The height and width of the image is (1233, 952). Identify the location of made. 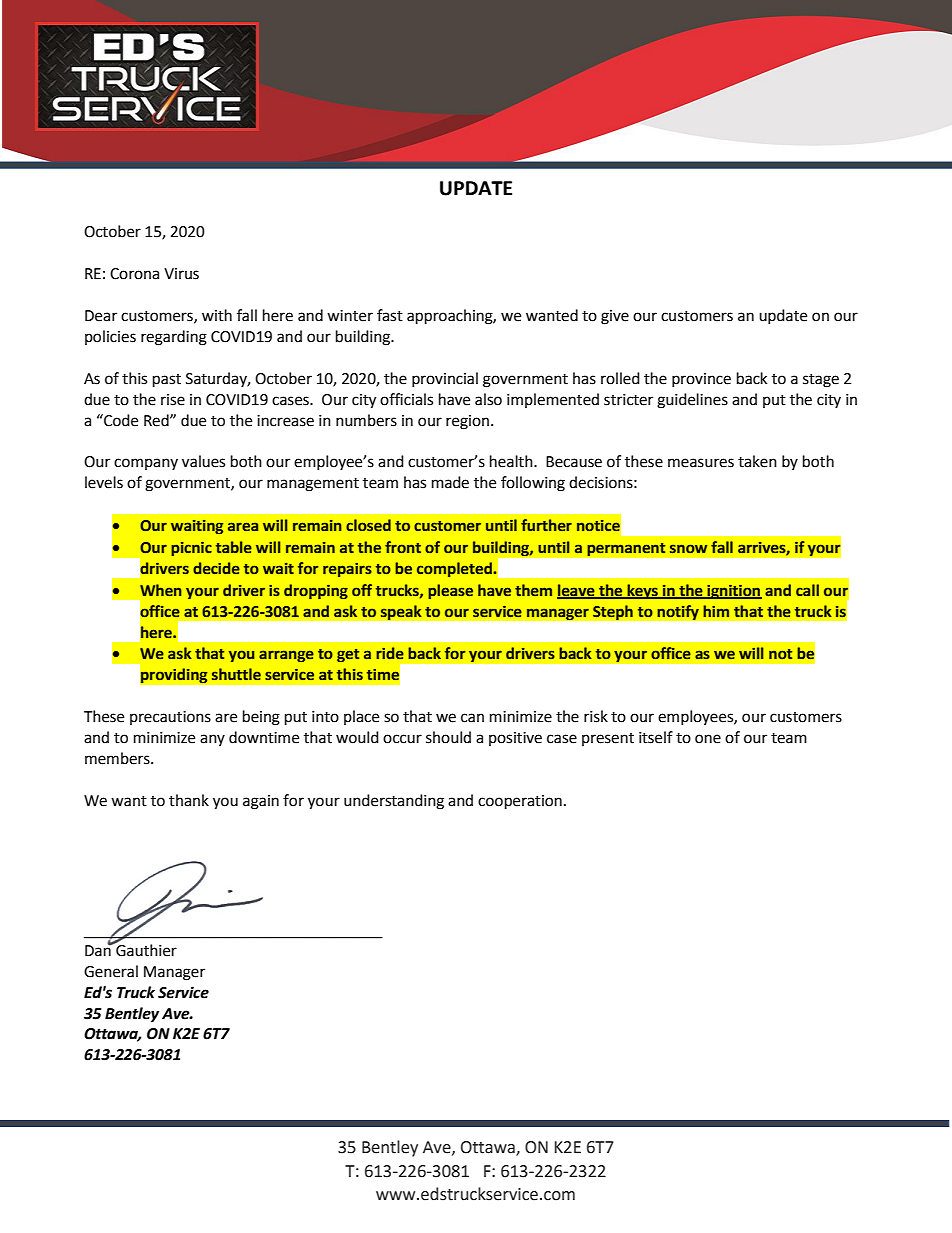
(450, 482).
